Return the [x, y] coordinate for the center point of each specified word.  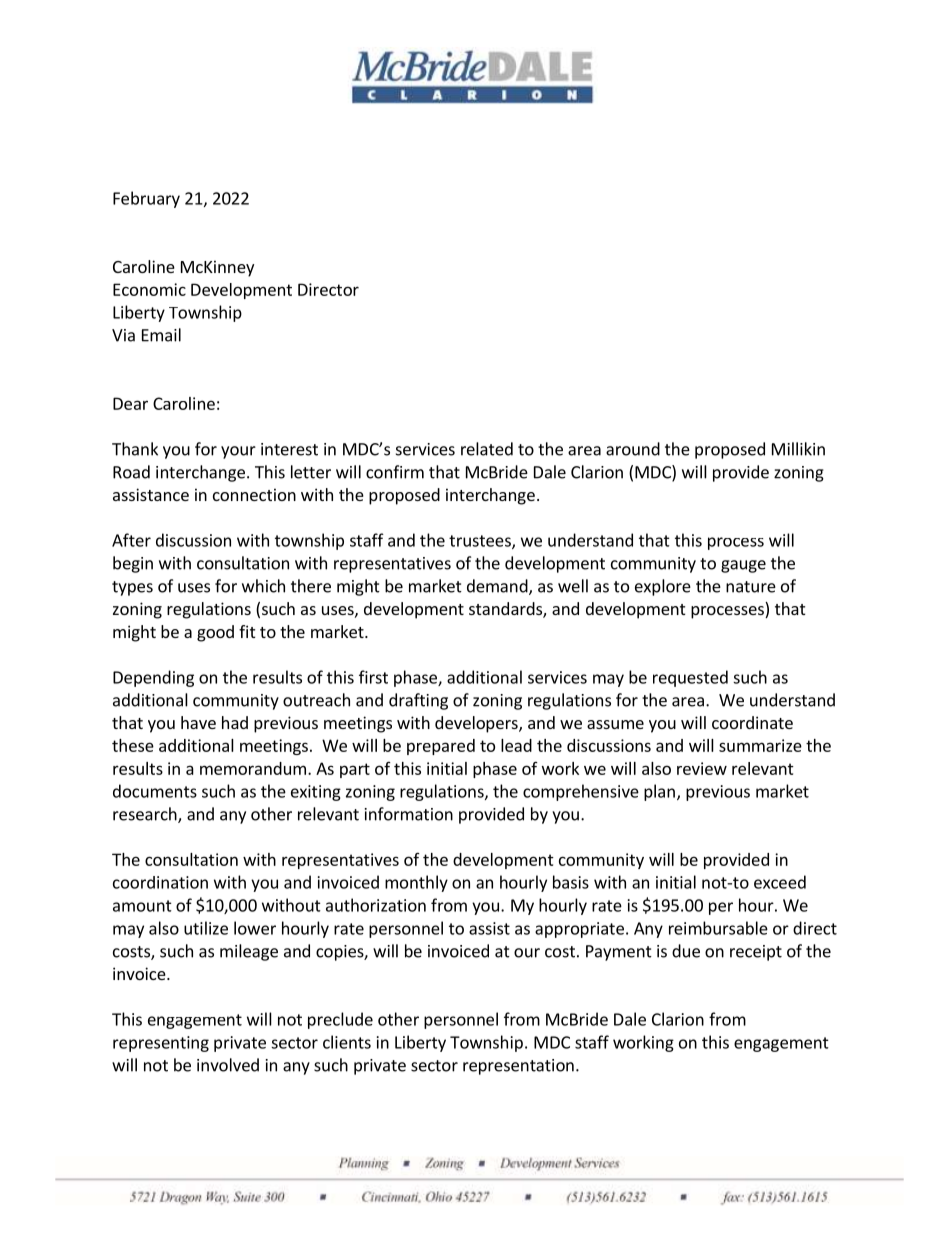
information [409, 814]
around [633, 449]
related [487, 449]
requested [690, 678]
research [146, 815]
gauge [743, 566]
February [146, 199]
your [238, 452]
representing [161, 1044]
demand [498, 587]
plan [659, 792]
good [215, 633]
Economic [149, 289]
